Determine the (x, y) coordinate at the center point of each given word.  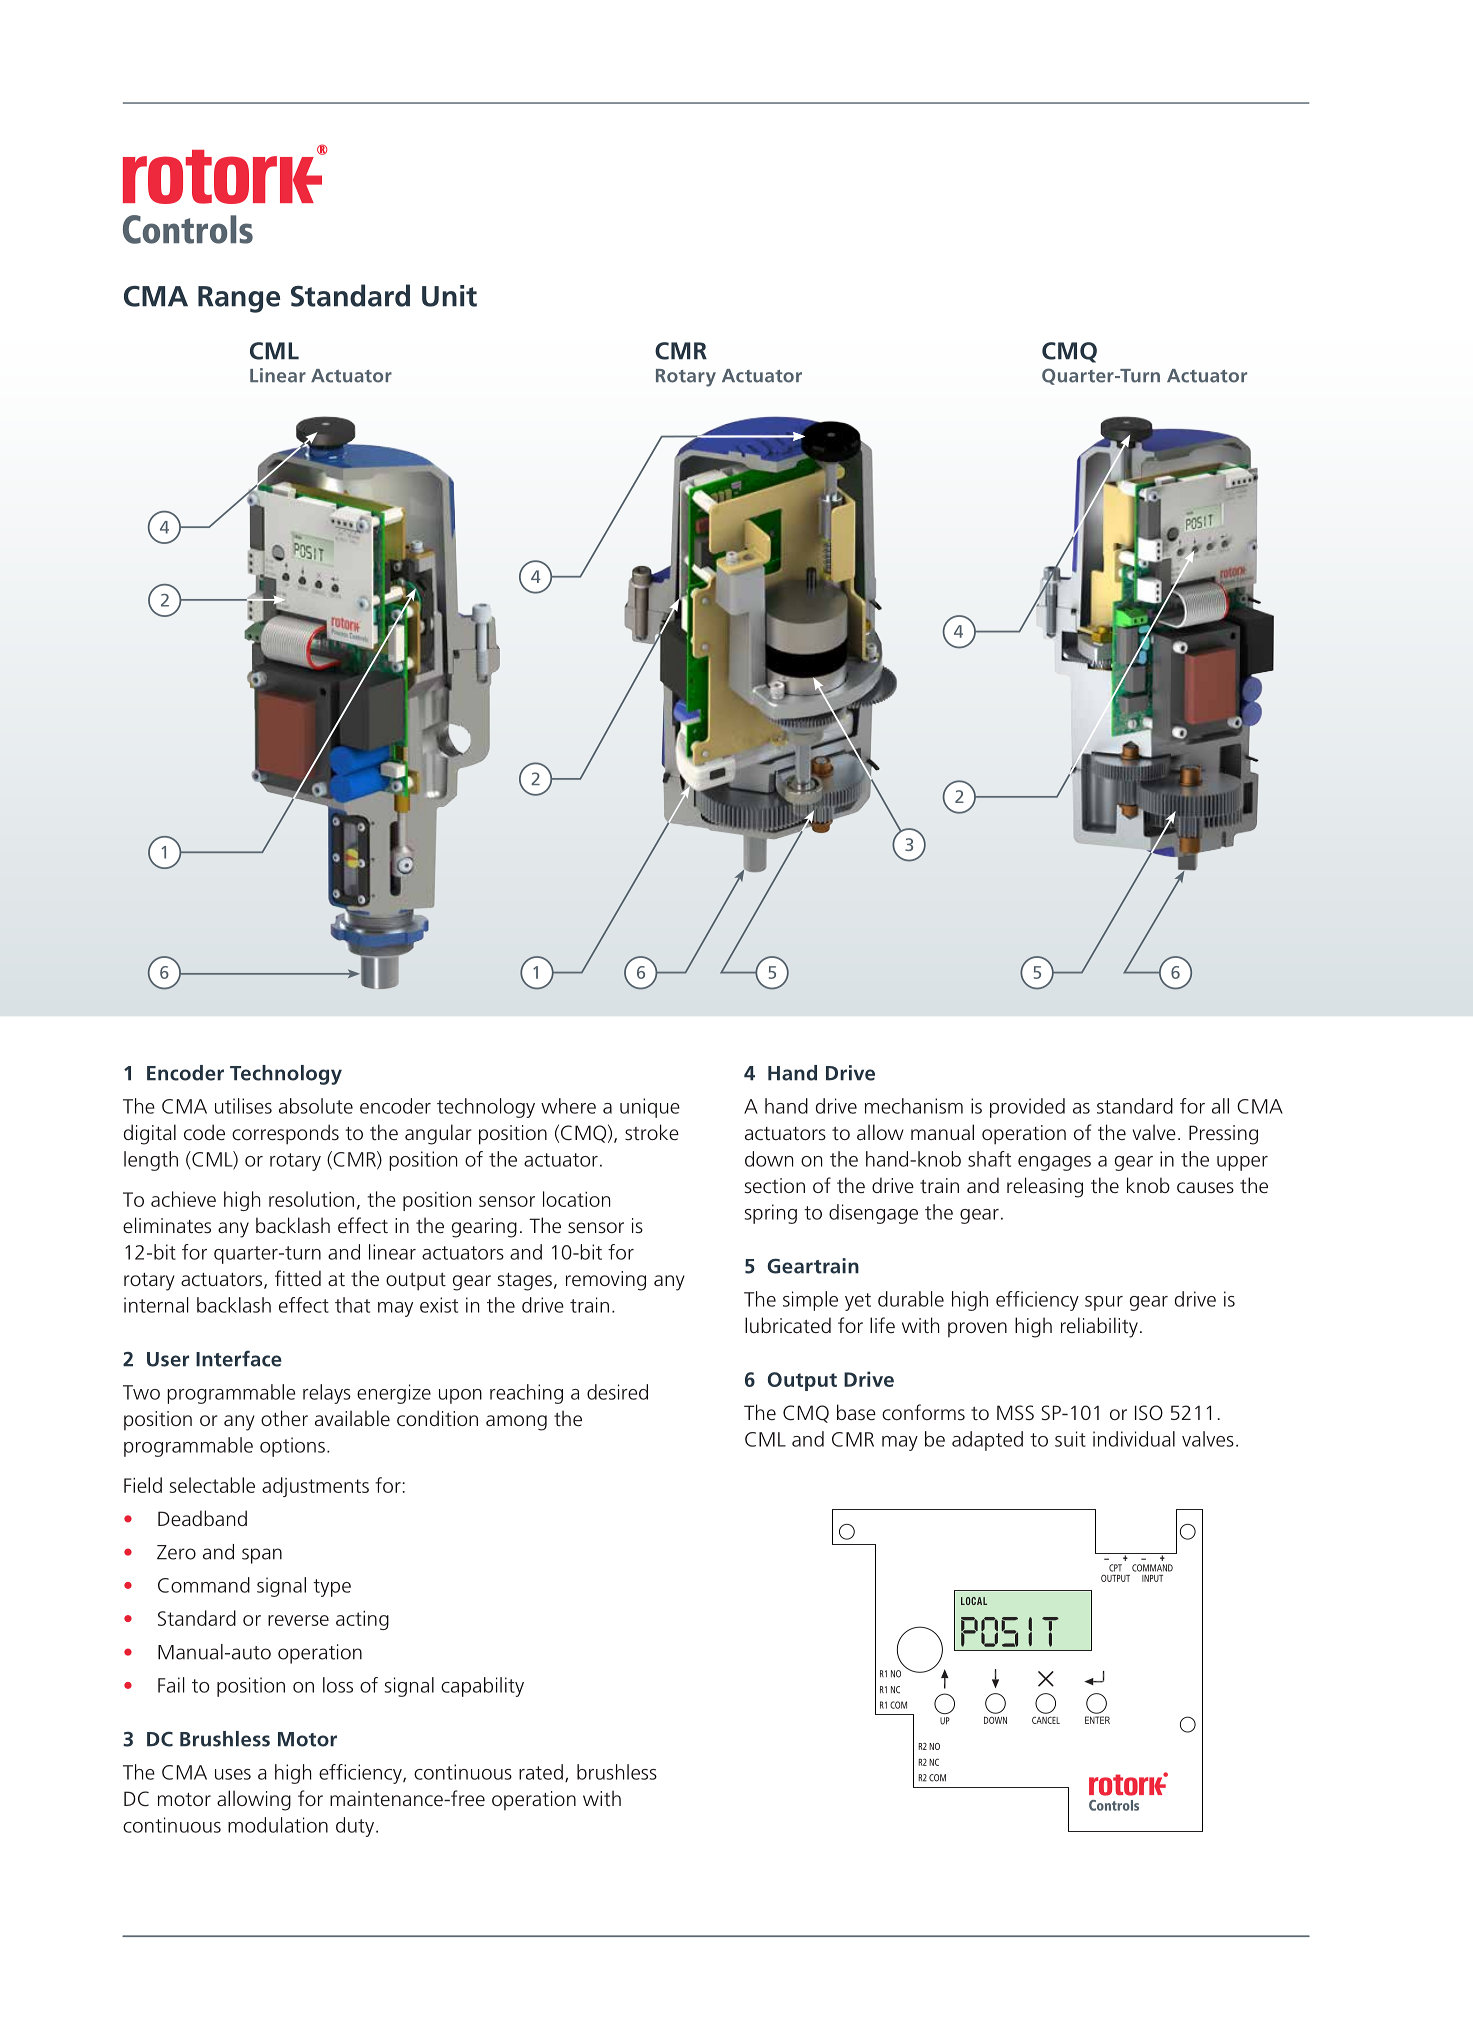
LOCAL (974, 1601)
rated (541, 1772)
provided (1027, 1108)
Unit (449, 296)
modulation (278, 1825)
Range (239, 299)
